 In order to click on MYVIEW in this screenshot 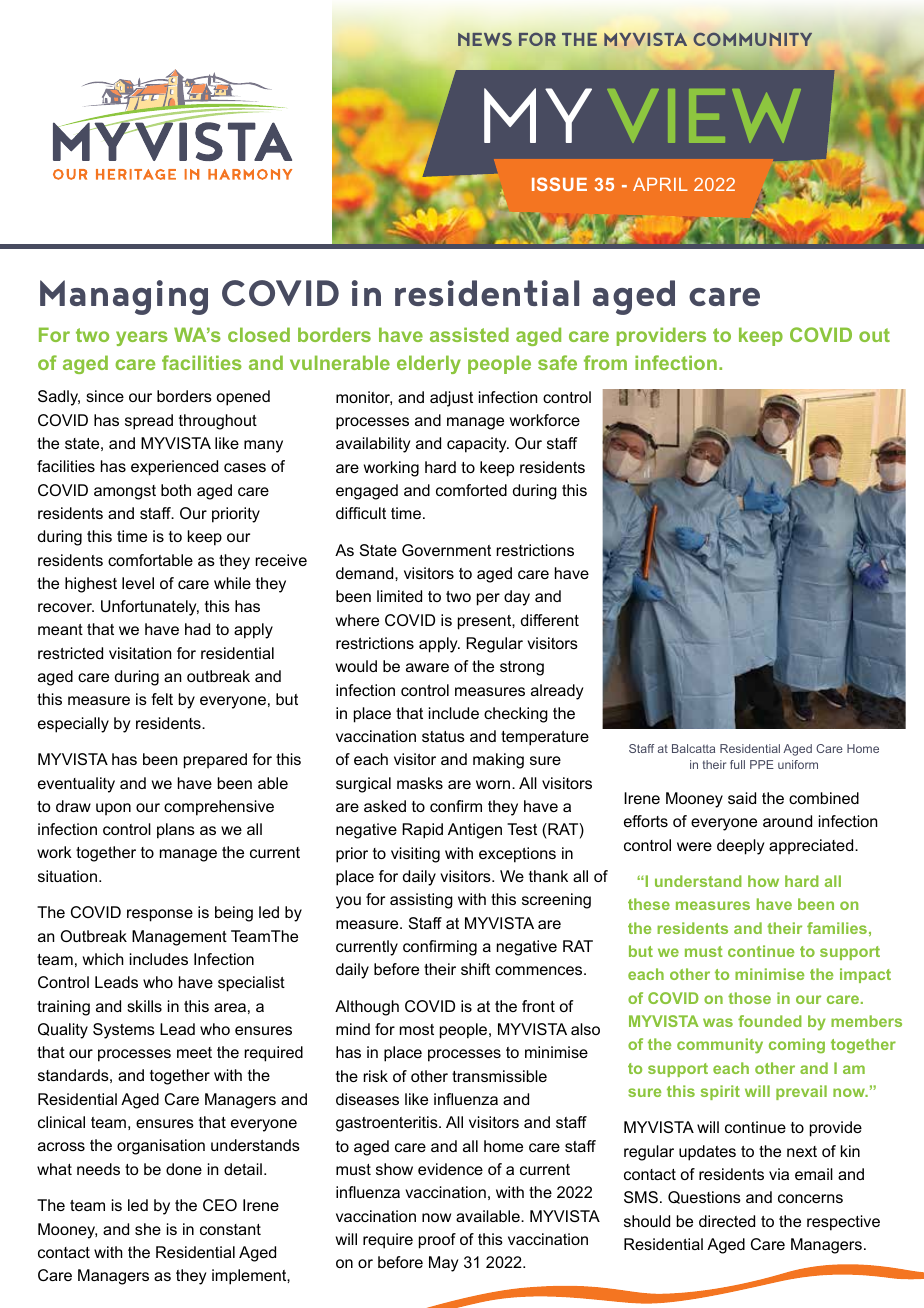, I will do `click(642, 115)`.
